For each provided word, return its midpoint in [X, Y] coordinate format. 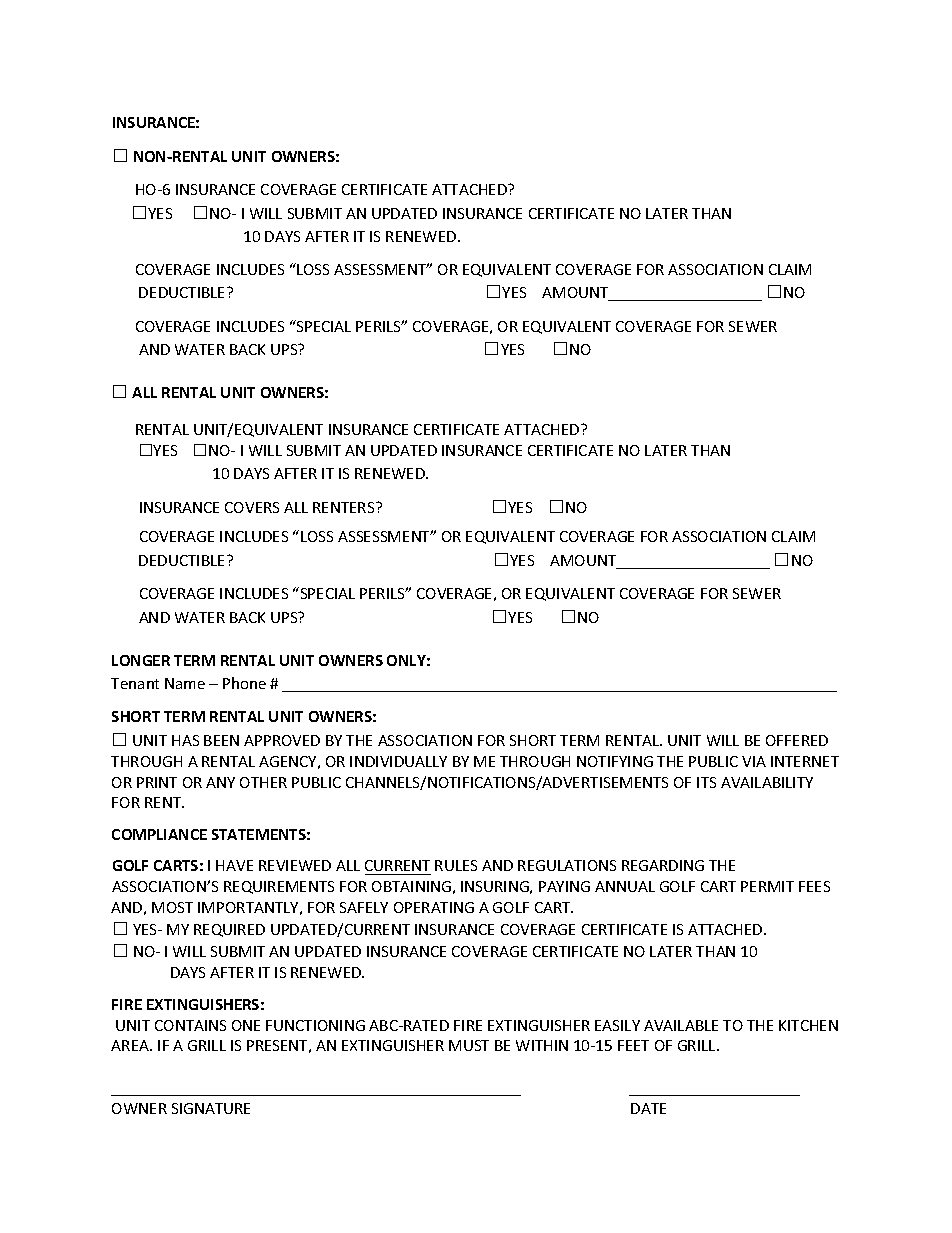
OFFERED [797, 740]
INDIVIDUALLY [398, 761]
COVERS [252, 507]
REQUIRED [229, 930]
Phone [244, 683]
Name [185, 683]
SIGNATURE [211, 1108]
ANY [220, 782]
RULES [456, 865]
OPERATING [434, 907]
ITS [706, 782]
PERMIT [767, 886]
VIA [754, 761]
